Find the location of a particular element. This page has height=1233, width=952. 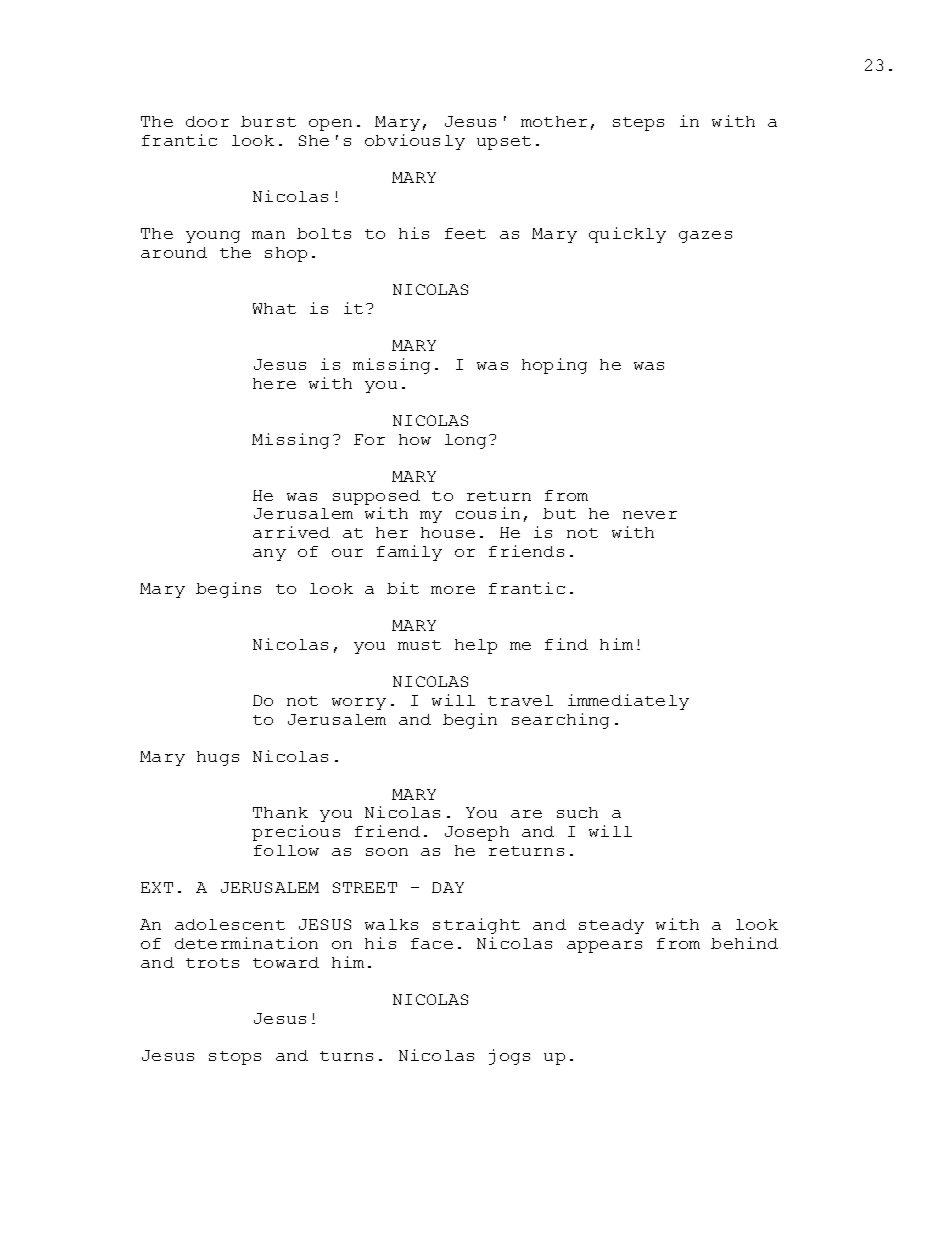

any is located at coordinates (269, 555).
